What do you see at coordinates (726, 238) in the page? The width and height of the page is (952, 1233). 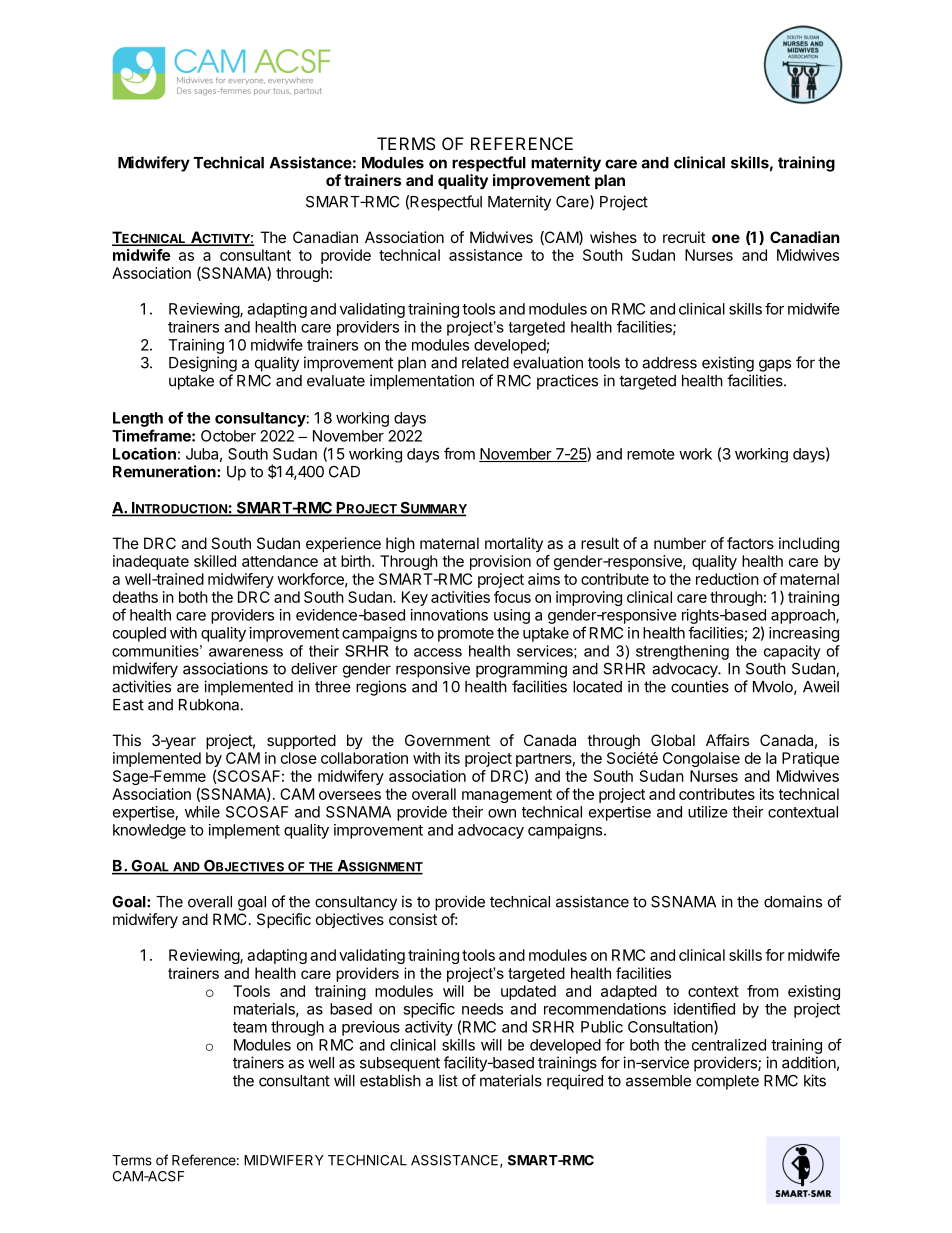 I see `one` at bounding box center [726, 238].
